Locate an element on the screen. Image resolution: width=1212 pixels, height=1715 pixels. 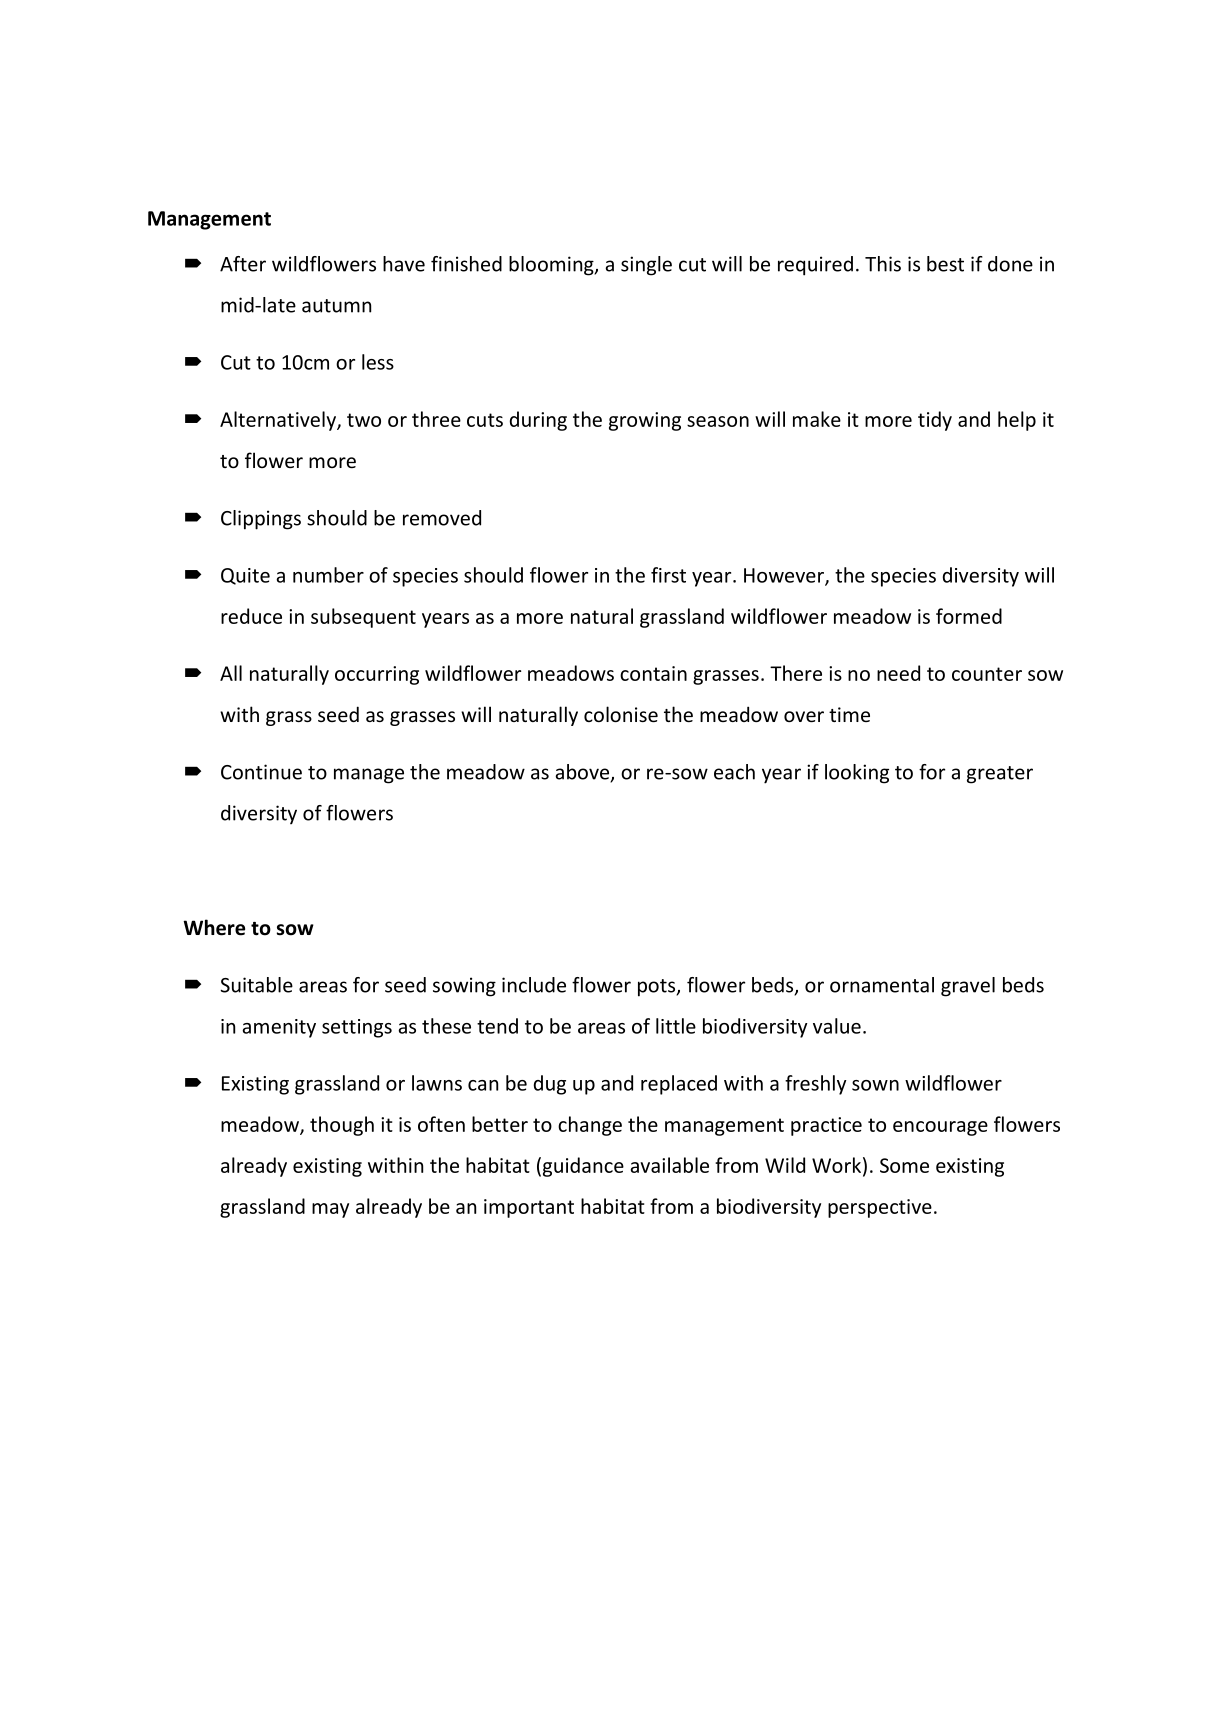
best is located at coordinates (945, 264).
